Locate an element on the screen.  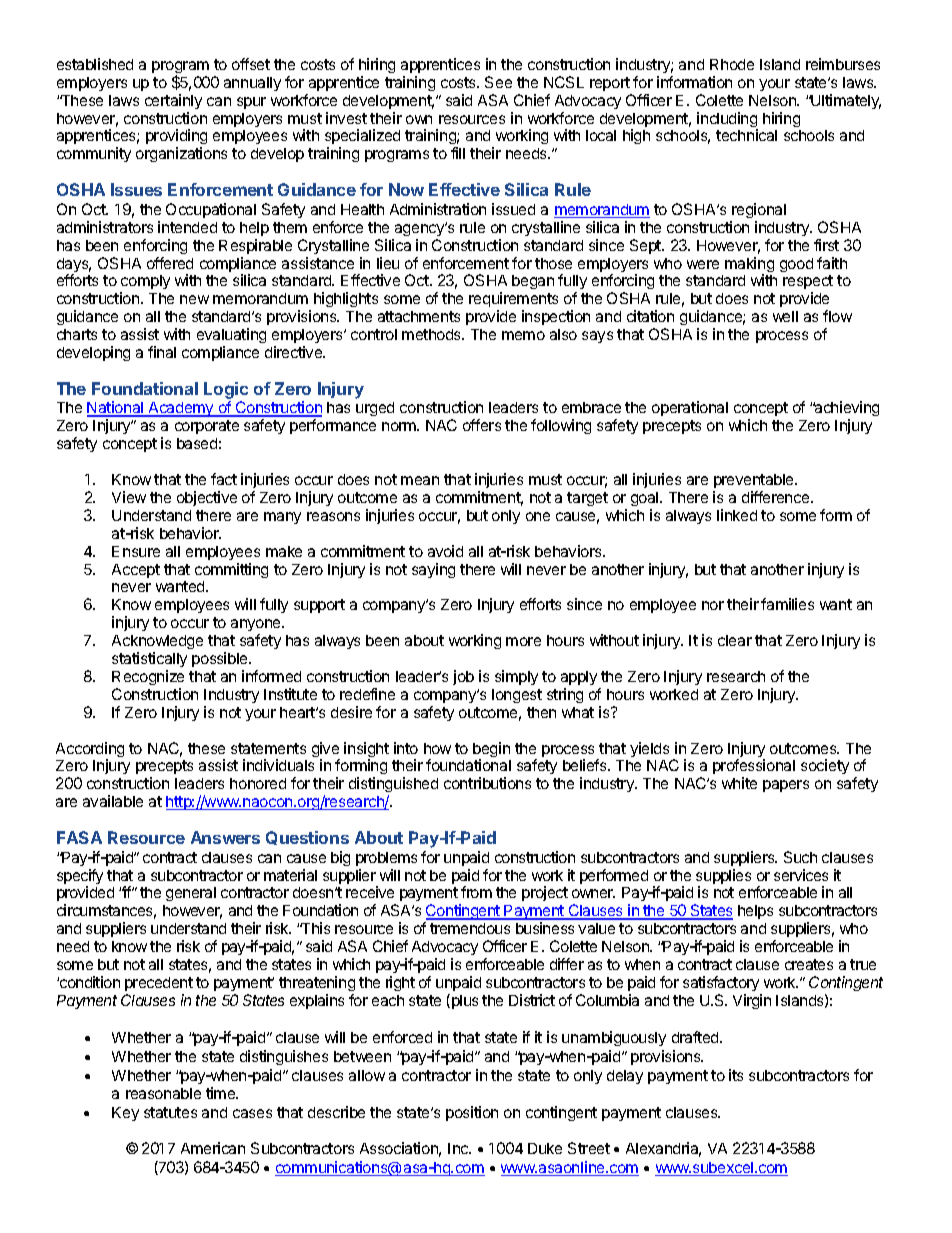
families is located at coordinates (787, 604).
